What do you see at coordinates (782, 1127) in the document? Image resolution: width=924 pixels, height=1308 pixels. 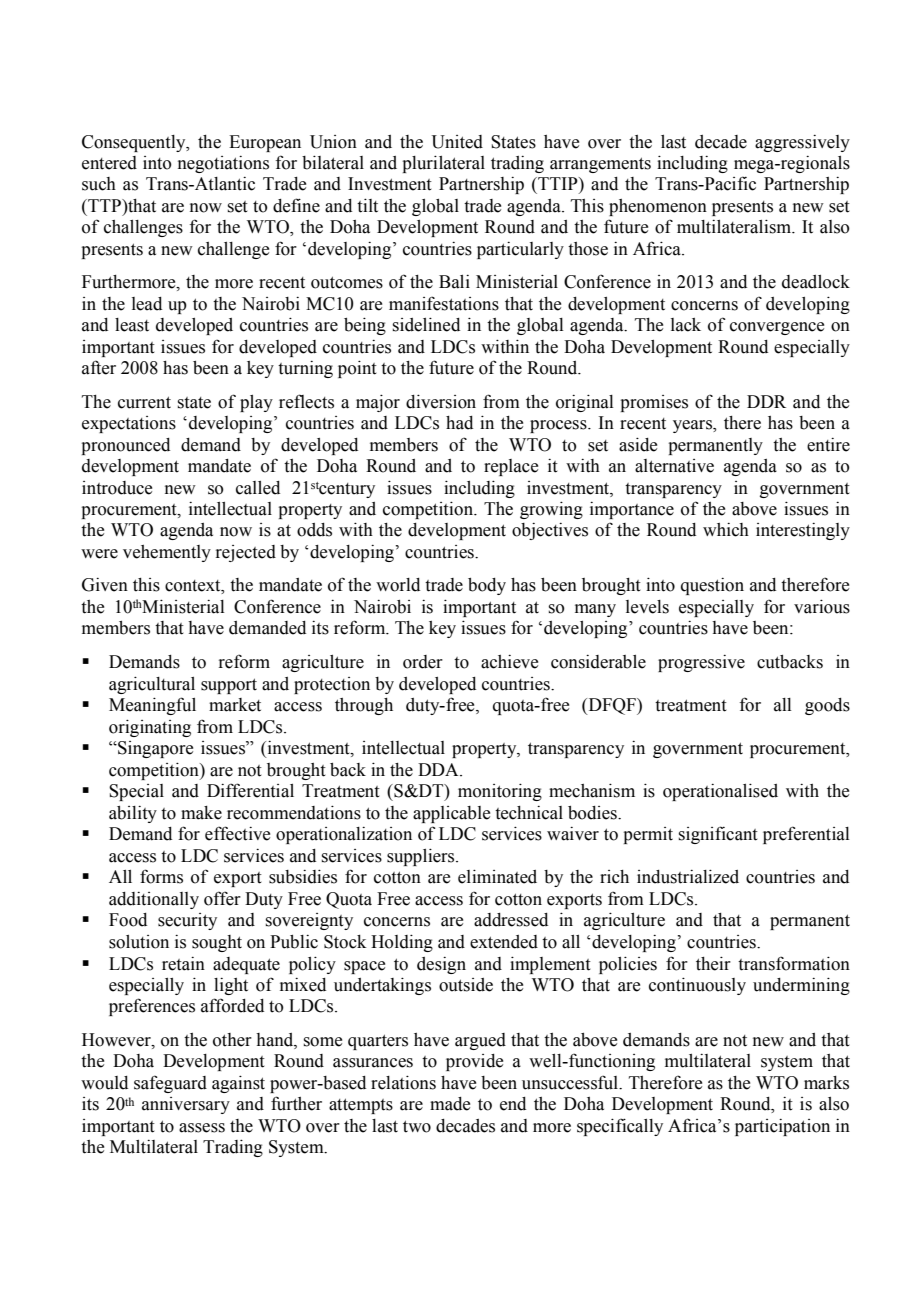 I see `participation` at bounding box center [782, 1127].
